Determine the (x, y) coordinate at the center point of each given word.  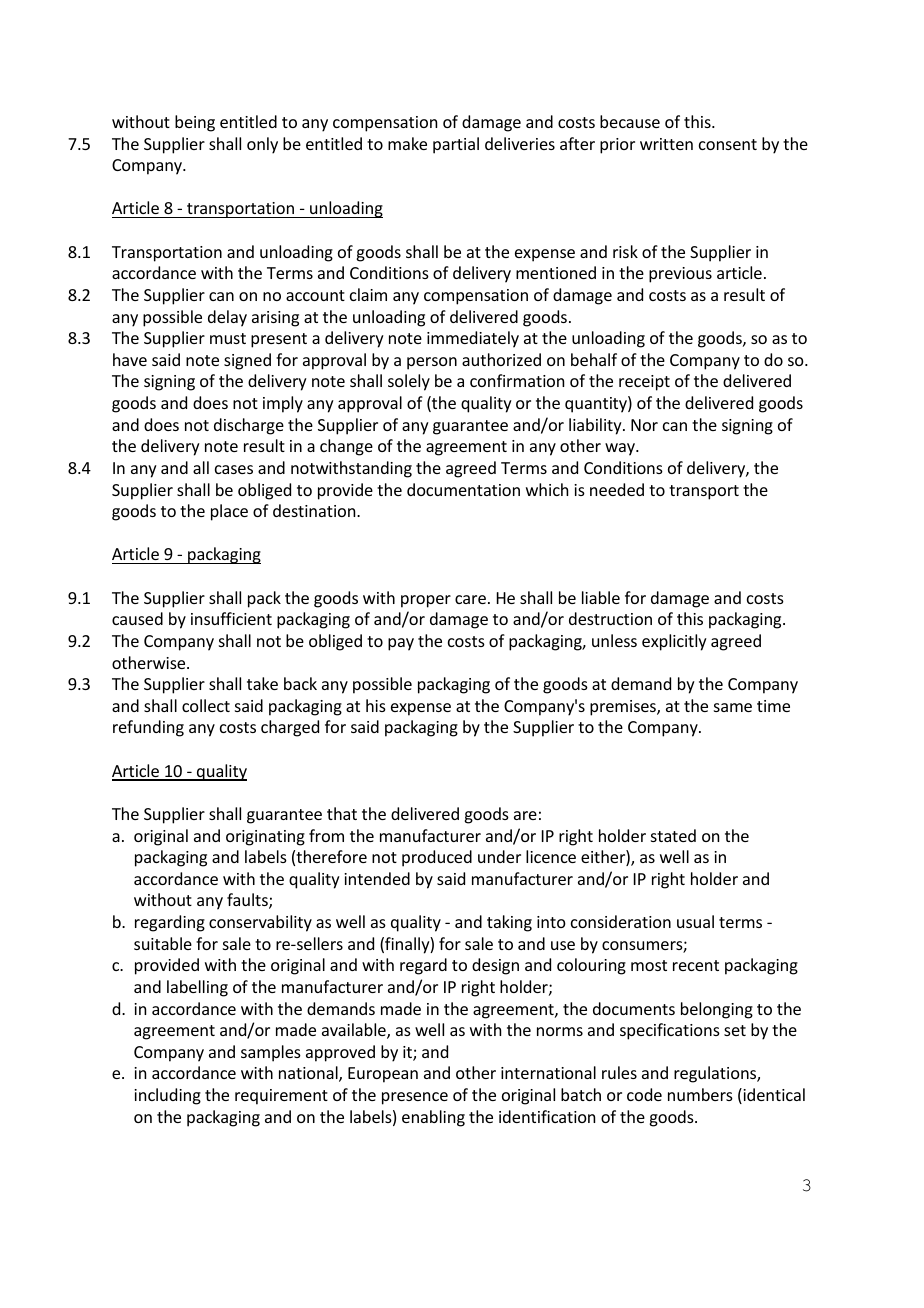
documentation (463, 489)
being (195, 123)
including (167, 1096)
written (666, 144)
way (621, 449)
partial (456, 145)
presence (415, 1098)
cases (234, 469)
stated (673, 835)
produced (437, 858)
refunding (148, 728)
